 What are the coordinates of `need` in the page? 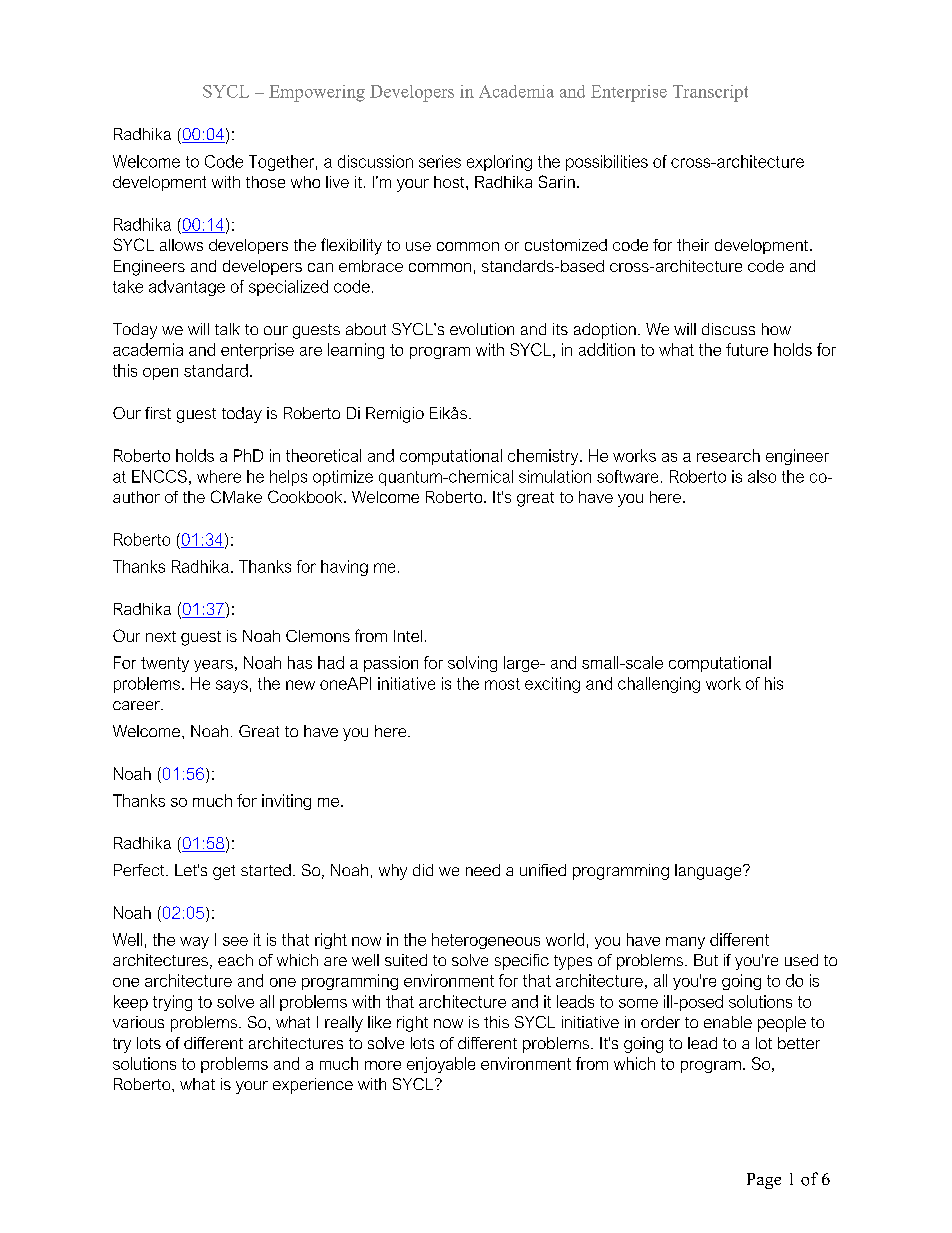 It's located at (483, 870).
